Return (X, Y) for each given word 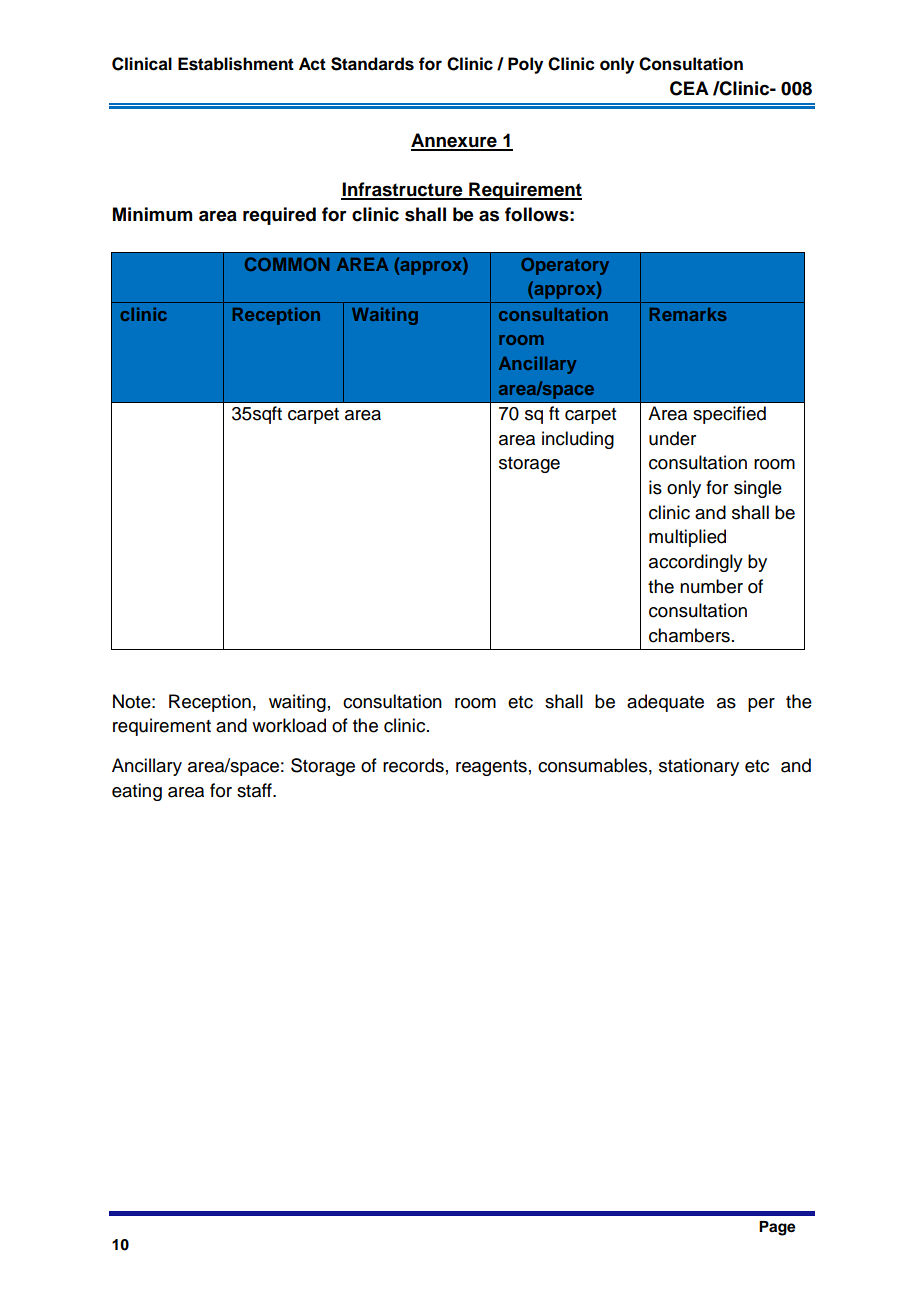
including (578, 440)
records (413, 765)
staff (255, 790)
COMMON (287, 264)
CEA (689, 88)
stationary (699, 767)
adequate (665, 703)
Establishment (236, 64)
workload (289, 725)
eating (137, 792)
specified (729, 415)
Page (777, 1228)
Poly (525, 65)
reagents (491, 768)
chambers (689, 635)
